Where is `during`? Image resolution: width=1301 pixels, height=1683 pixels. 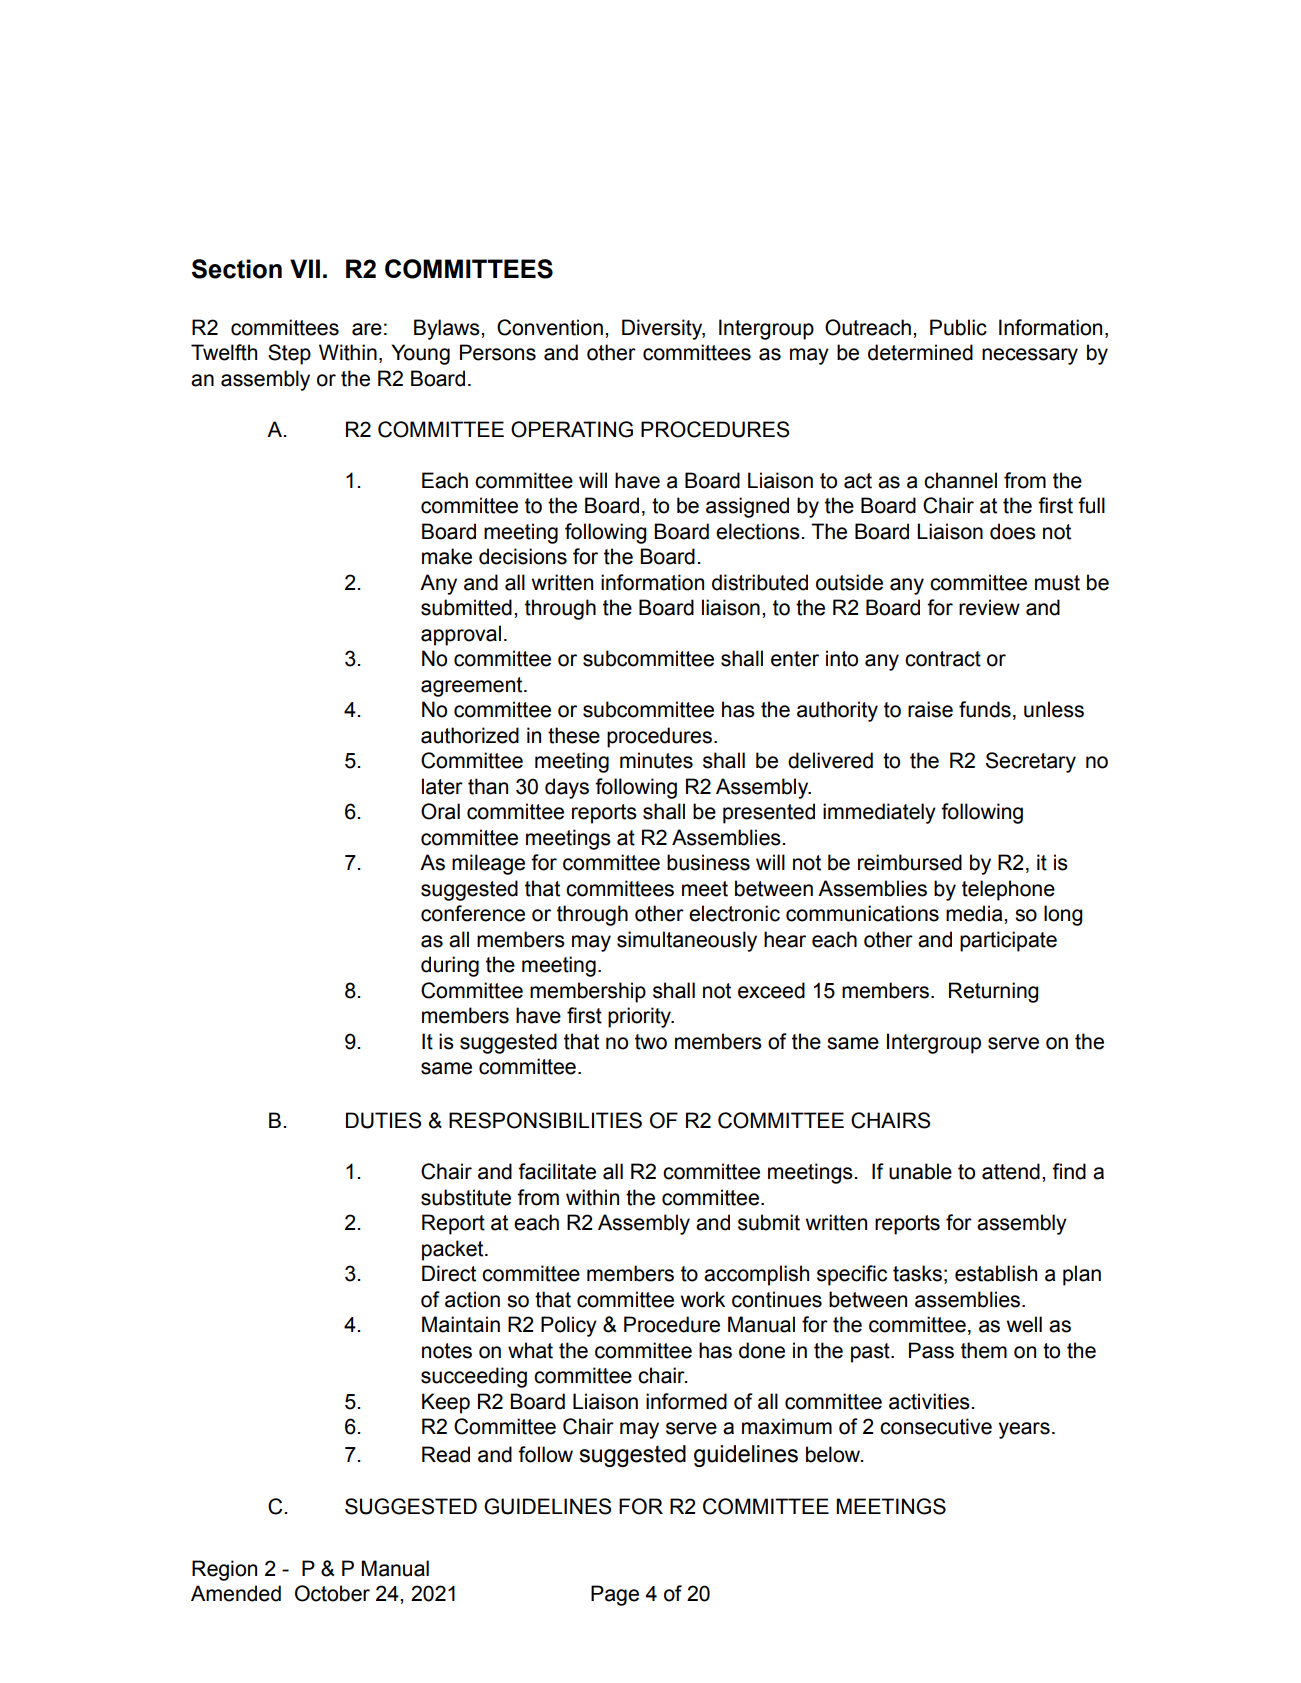 during is located at coordinates (450, 966).
